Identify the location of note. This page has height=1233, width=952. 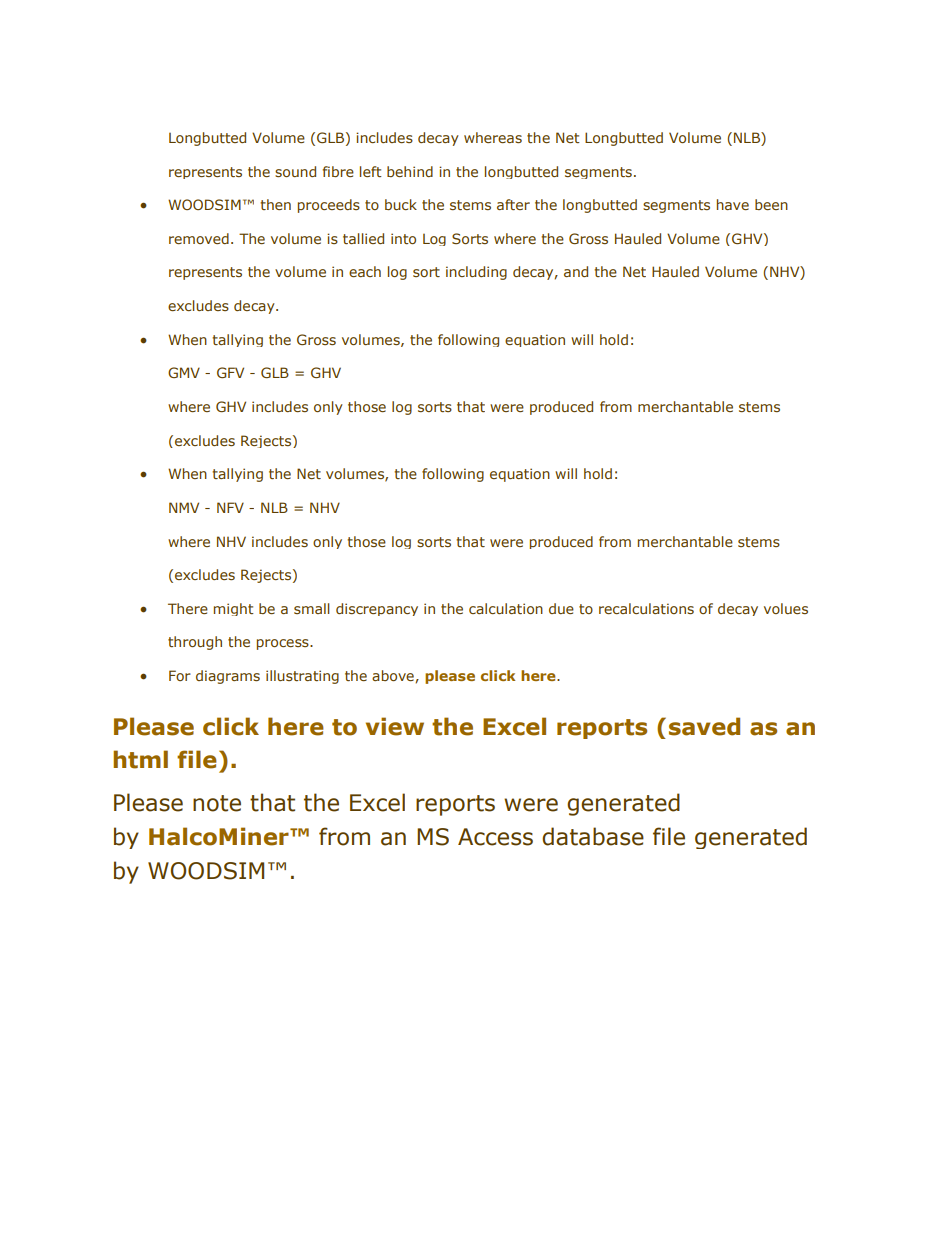
(217, 803).
